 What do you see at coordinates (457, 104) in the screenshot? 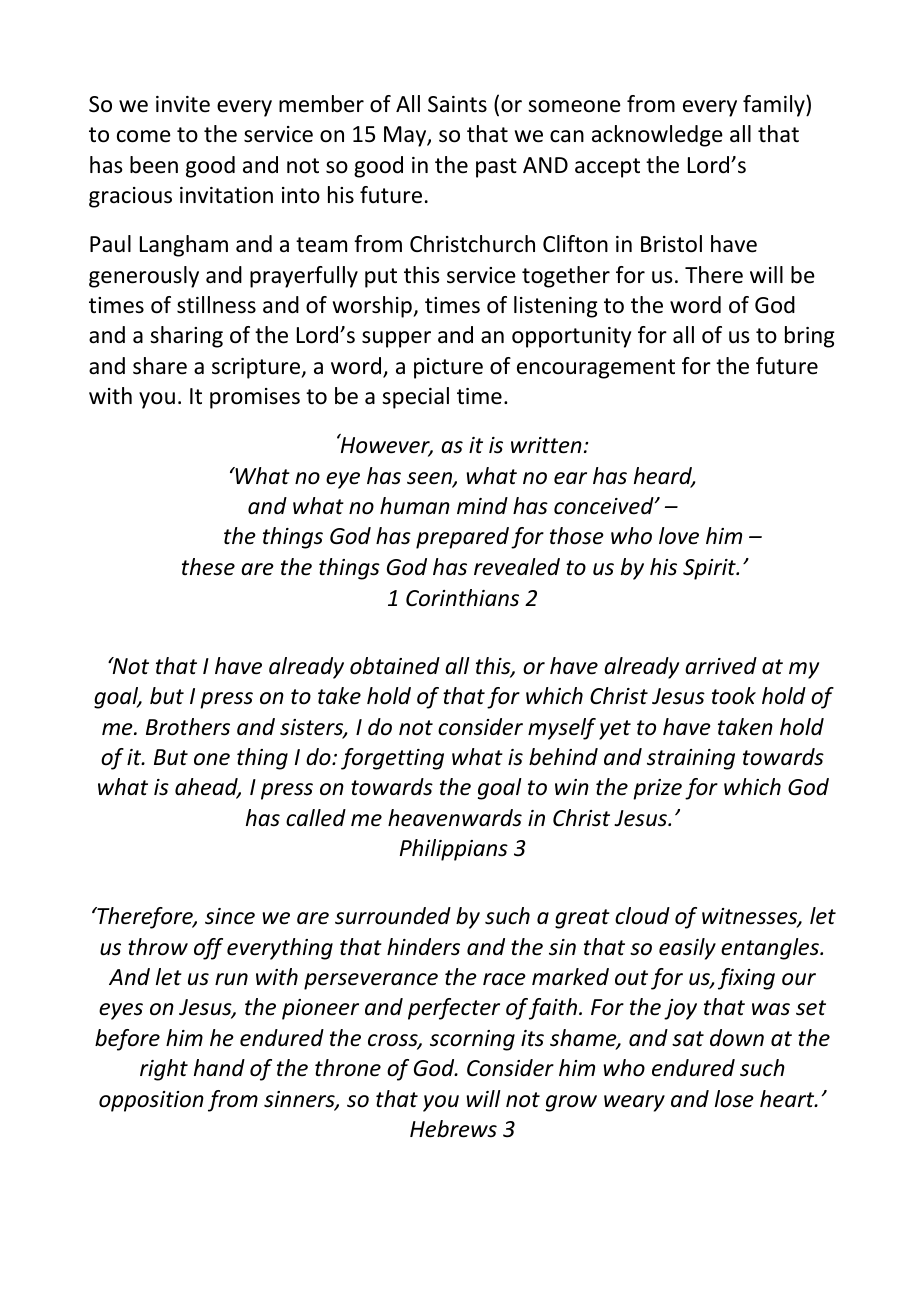
I see `Saints` at bounding box center [457, 104].
